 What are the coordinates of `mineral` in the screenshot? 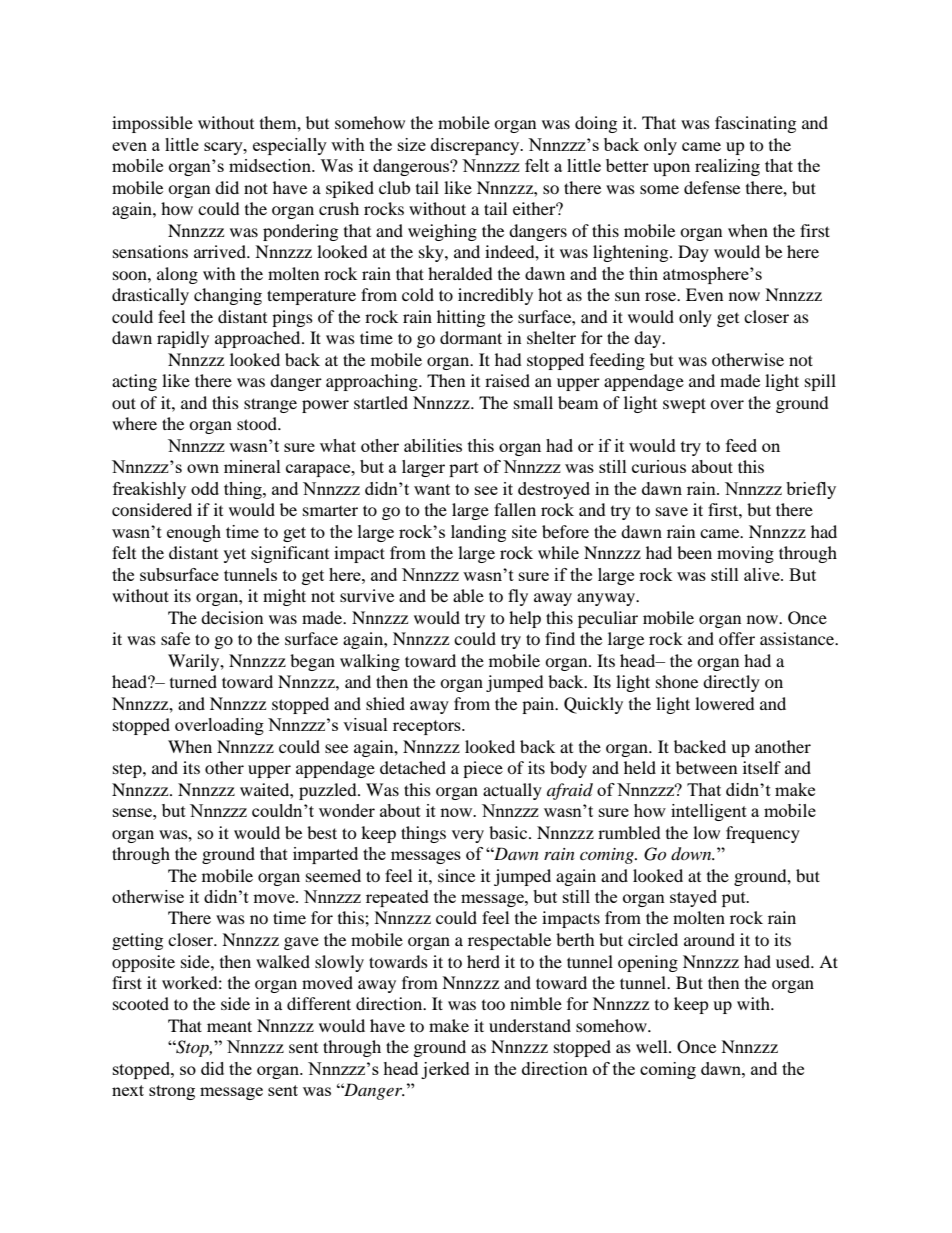 It's located at (252, 466).
